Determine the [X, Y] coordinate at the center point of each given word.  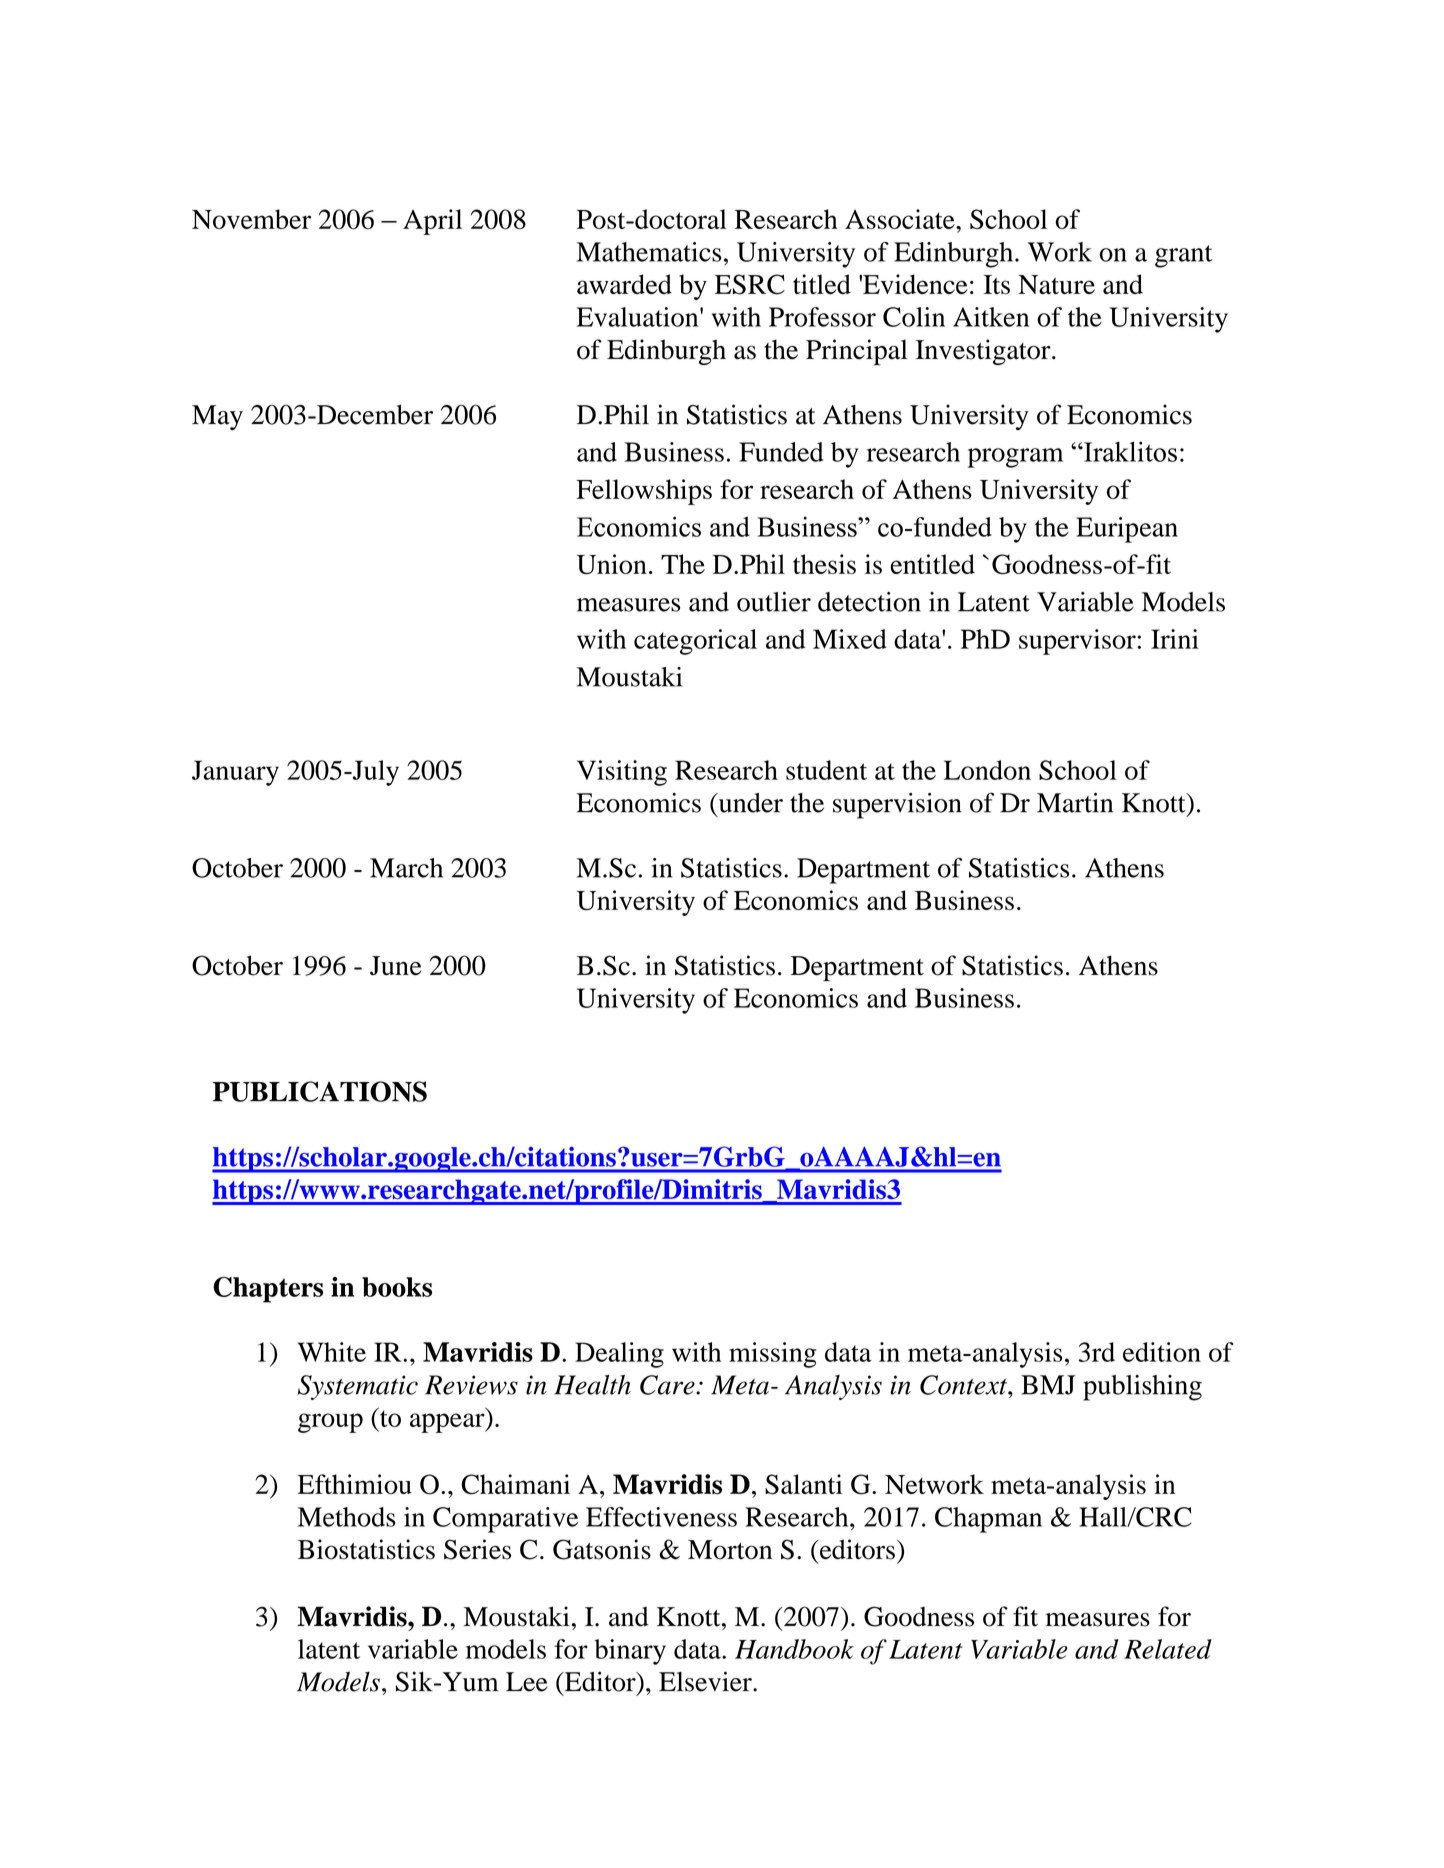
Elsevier [706, 1681]
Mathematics [649, 252]
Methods [346, 1517]
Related [1168, 1649]
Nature [1056, 284]
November [251, 219]
